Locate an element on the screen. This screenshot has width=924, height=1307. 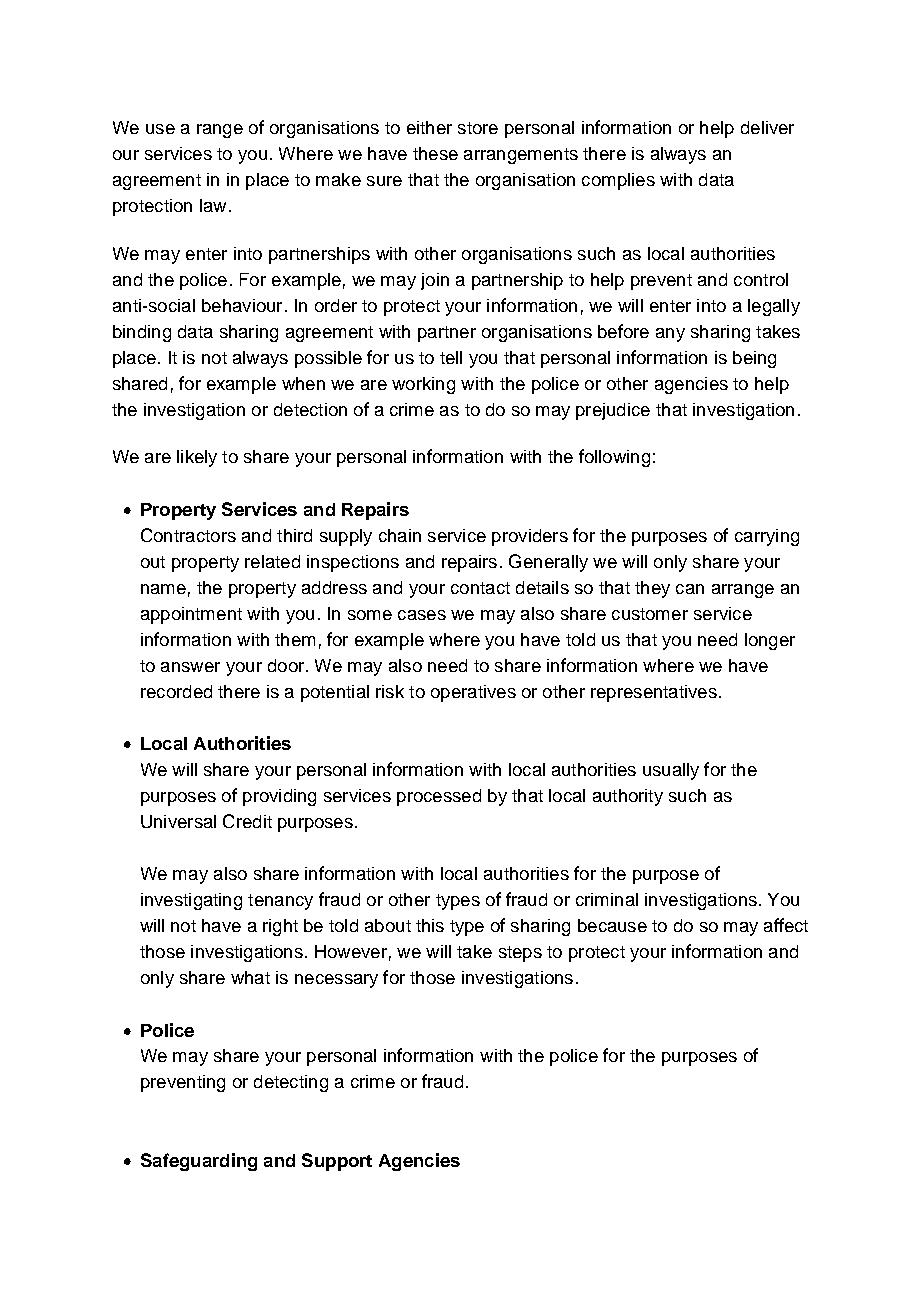
Safeguarding is located at coordinates (199, 1162).
